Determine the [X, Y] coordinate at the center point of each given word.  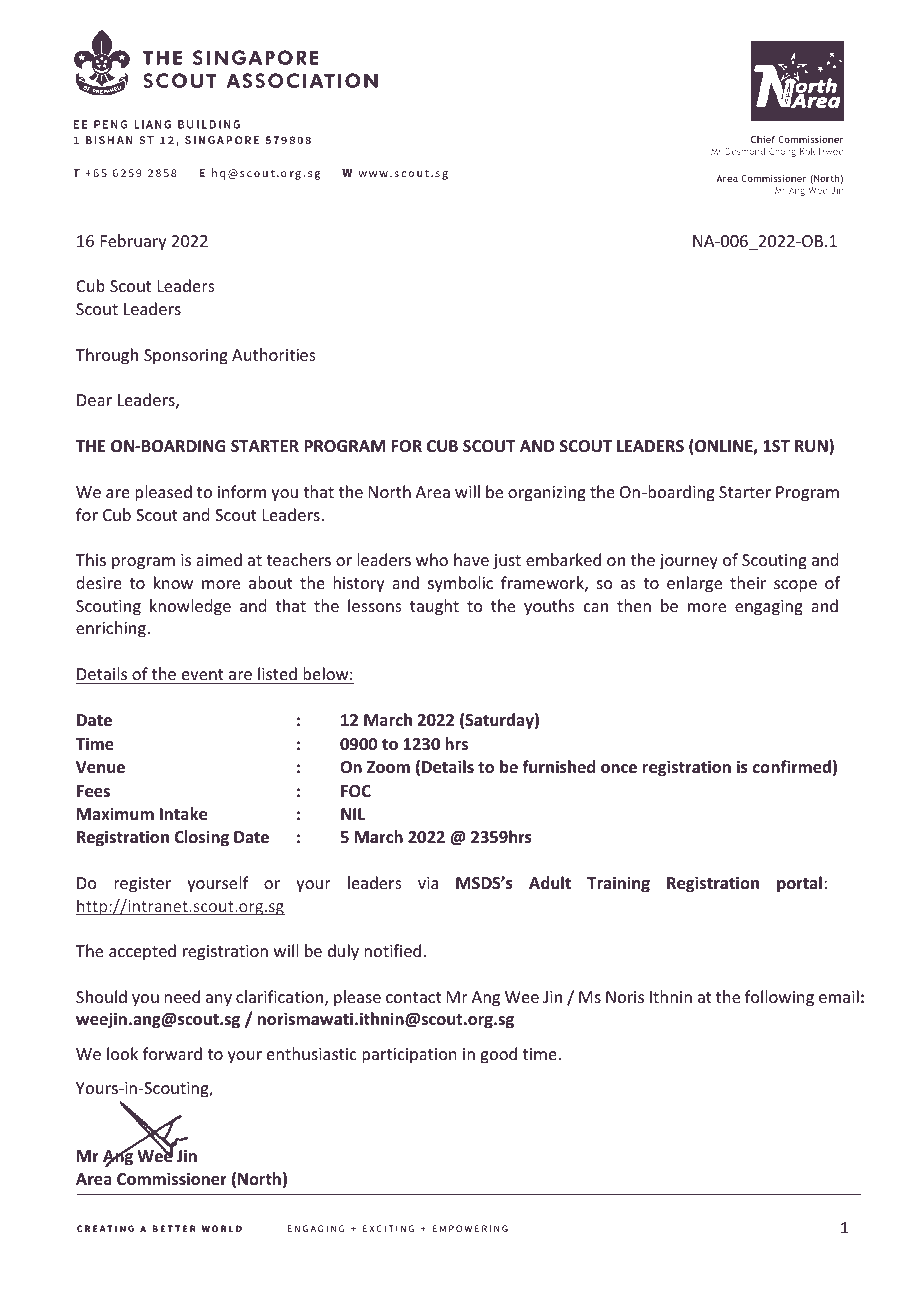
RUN [812, 447]
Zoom [388, 767]
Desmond [745, 151]
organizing [547, 494]
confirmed [792, 767]
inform [242, 491]
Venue [100, 767]
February [134, 242]
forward [172, 1053]
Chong [782, 152]
